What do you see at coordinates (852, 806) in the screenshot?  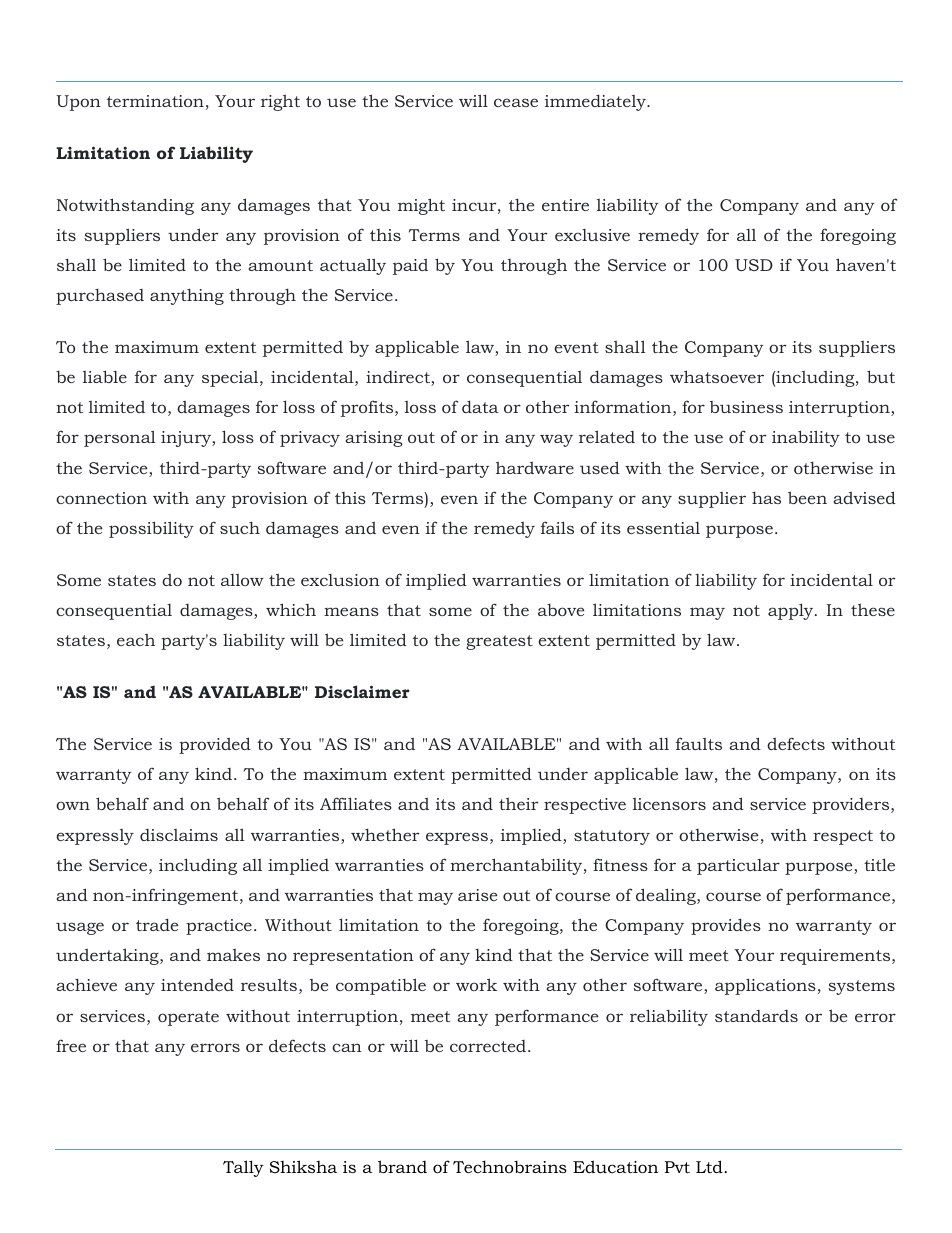 I see `providers` at bounding box center [852, 806].
